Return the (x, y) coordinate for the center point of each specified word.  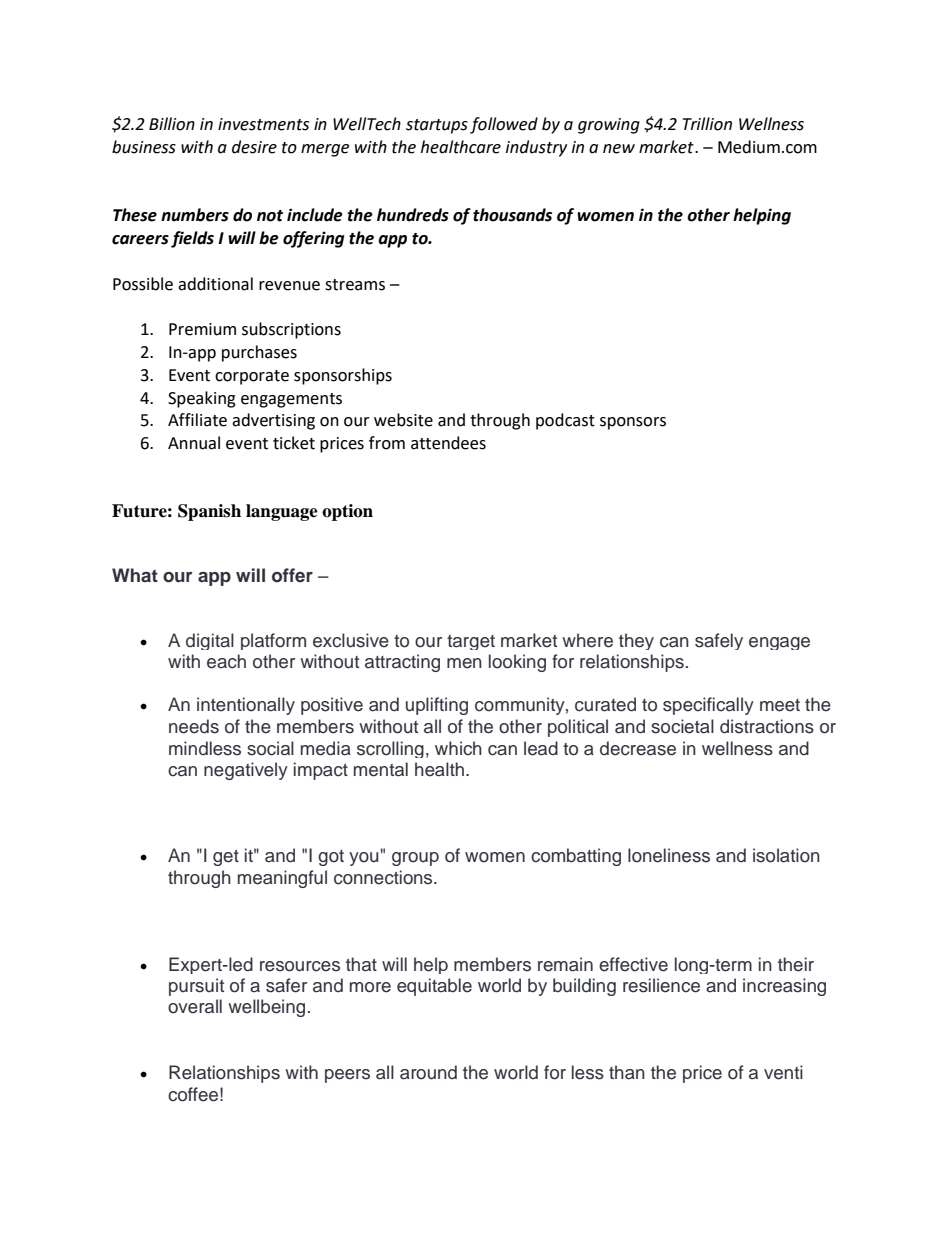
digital (210, 641)
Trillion (707, 124)
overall (195, 1006)
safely (719, 641)
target (471, 642)
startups (437, 126)
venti (783, 1072)
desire (254, 147)
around (428, 1072)
